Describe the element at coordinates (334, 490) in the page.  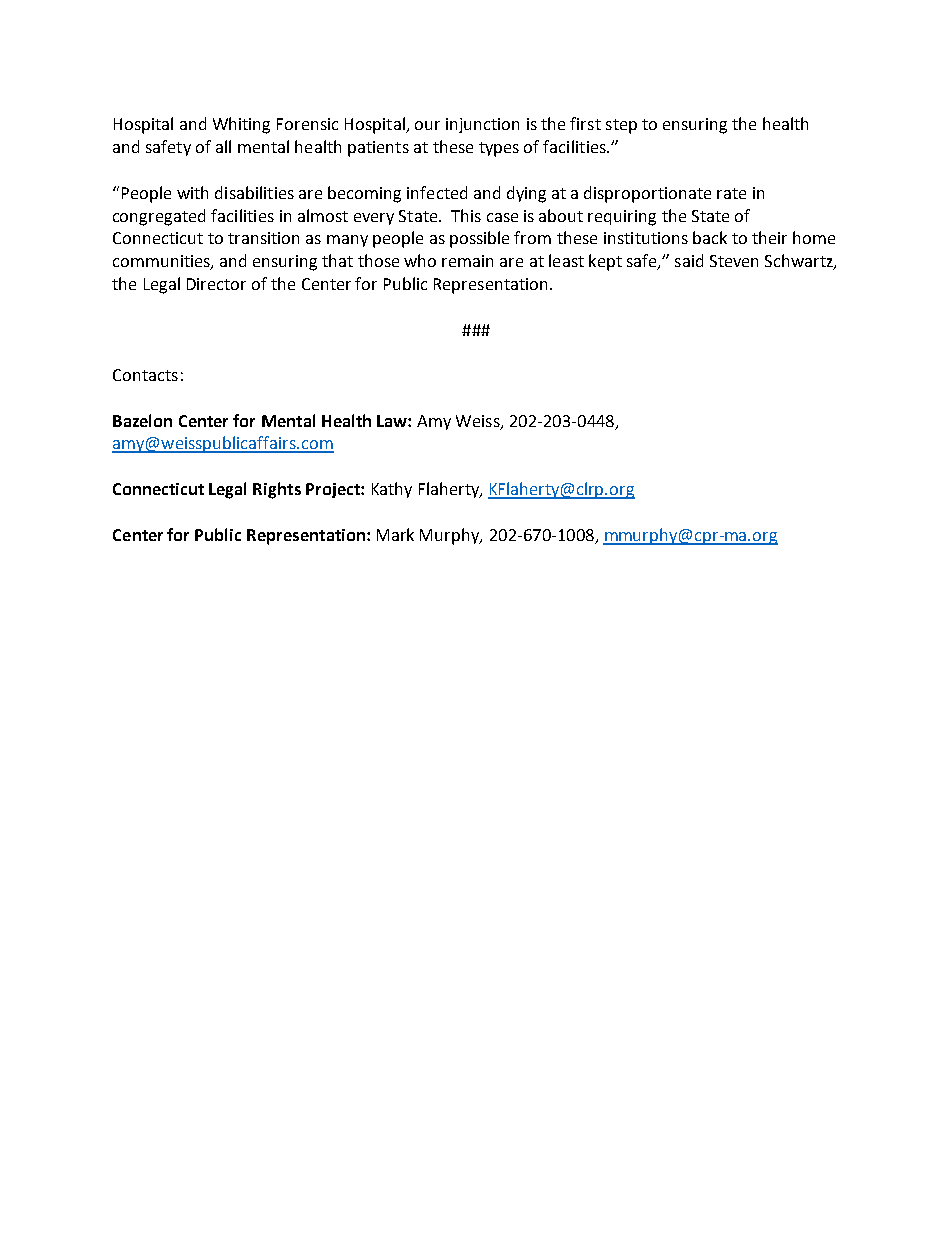
I see `Project` at that location.
